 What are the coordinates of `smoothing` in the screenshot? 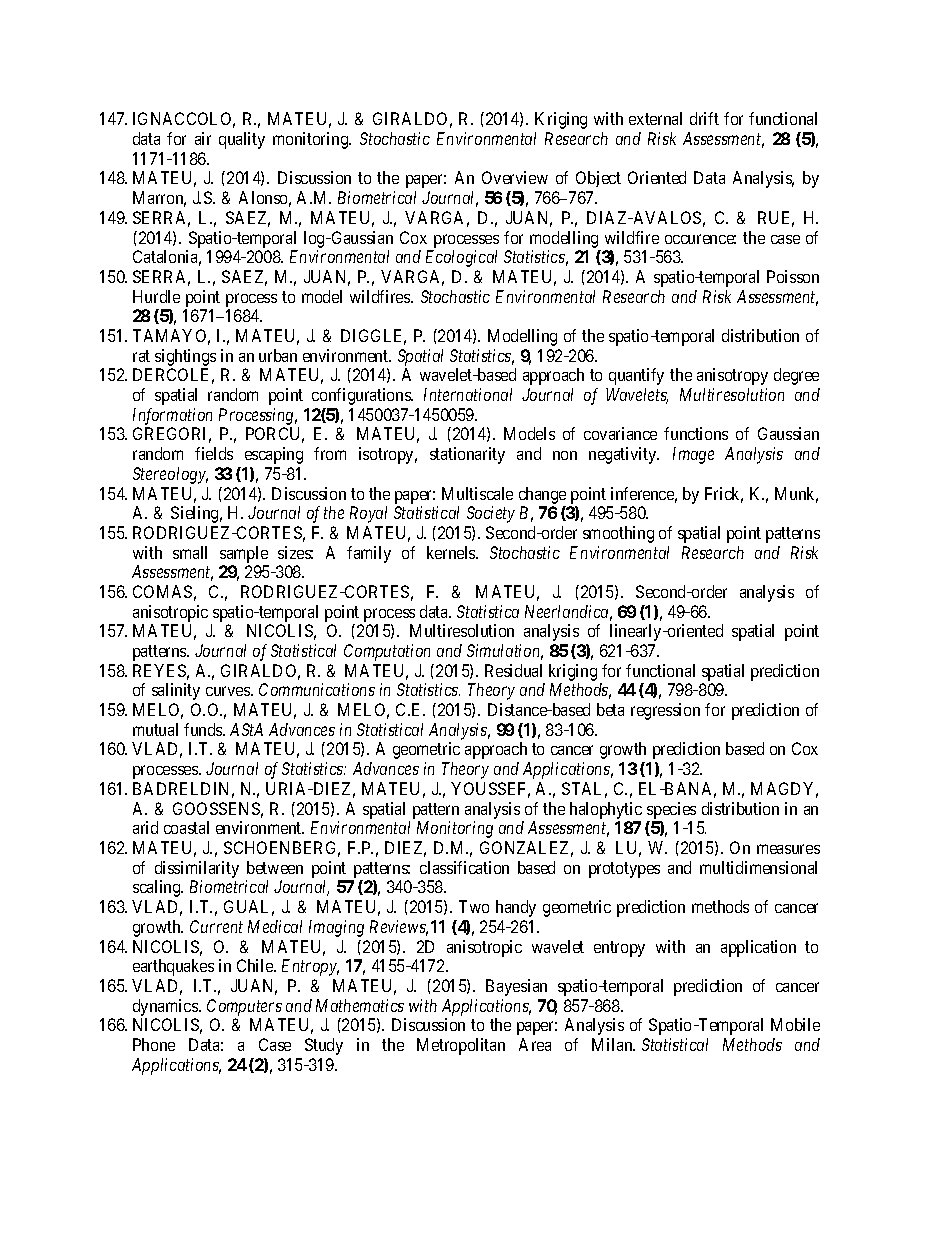 It's located at (618, 534).
